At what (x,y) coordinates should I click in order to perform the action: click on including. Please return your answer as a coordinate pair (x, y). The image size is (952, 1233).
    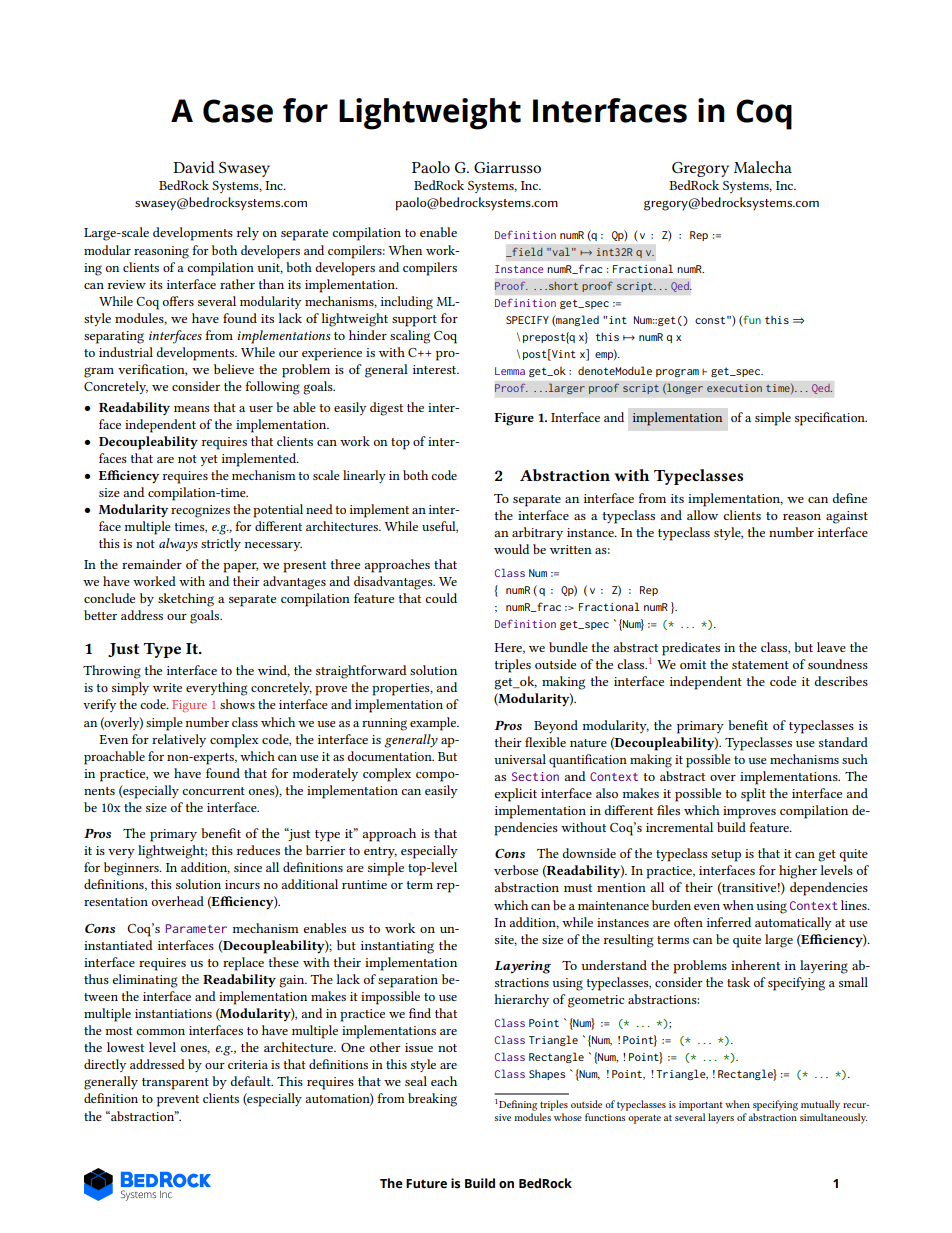
    Looking at the image, I should click on (407, 303).
